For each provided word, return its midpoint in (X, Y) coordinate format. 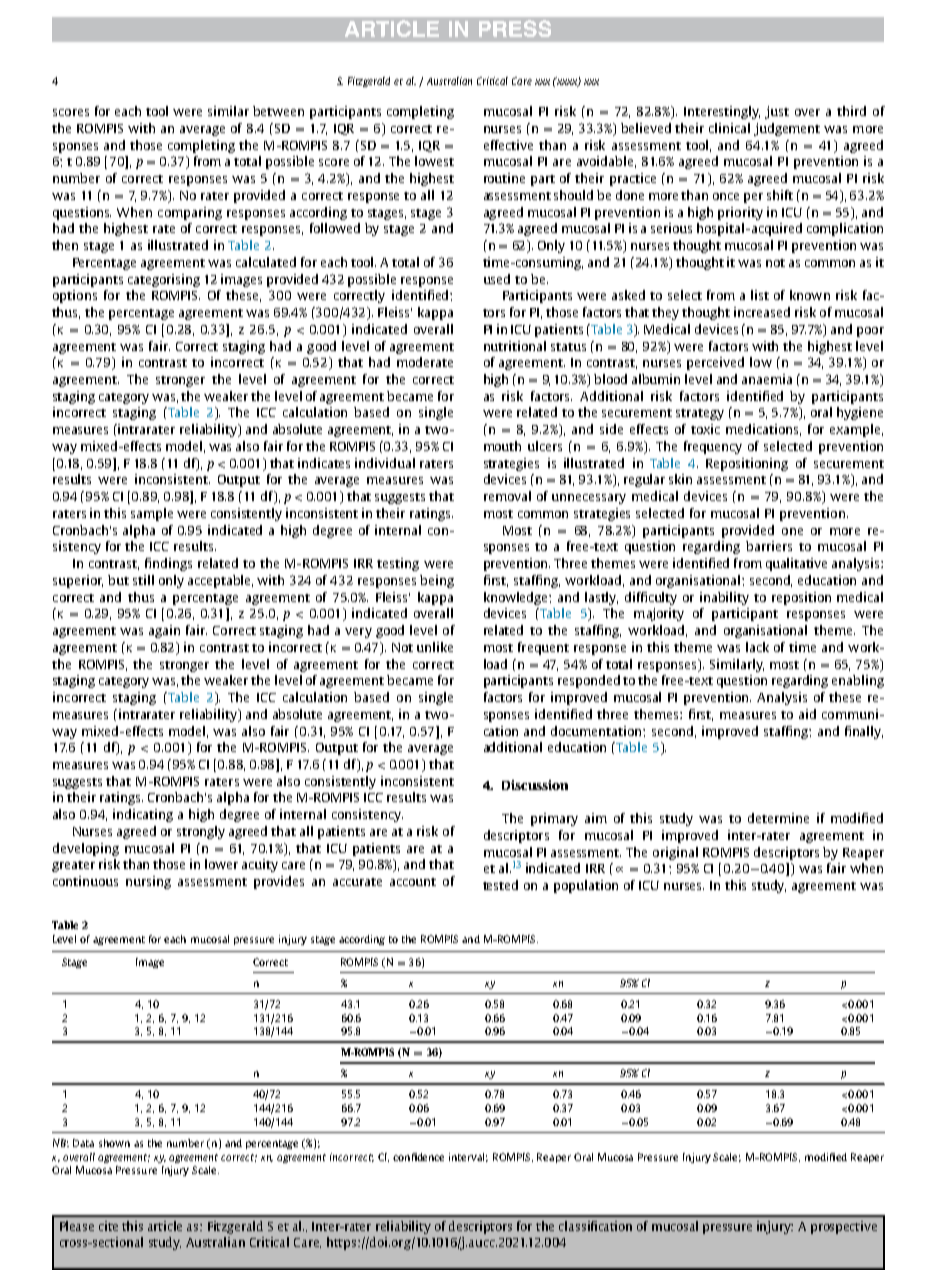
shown (114, 1143)
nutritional (515, 346)
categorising (164, 280)
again (164, 631)
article (165, 1226)
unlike (435, 647)
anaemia (767, 379)
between (278, 111)
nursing (148, 882)
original (675, 853)
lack (757, 647)
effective (508, 145)
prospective (844, 1227)
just (777, 112)
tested (500, 885)
